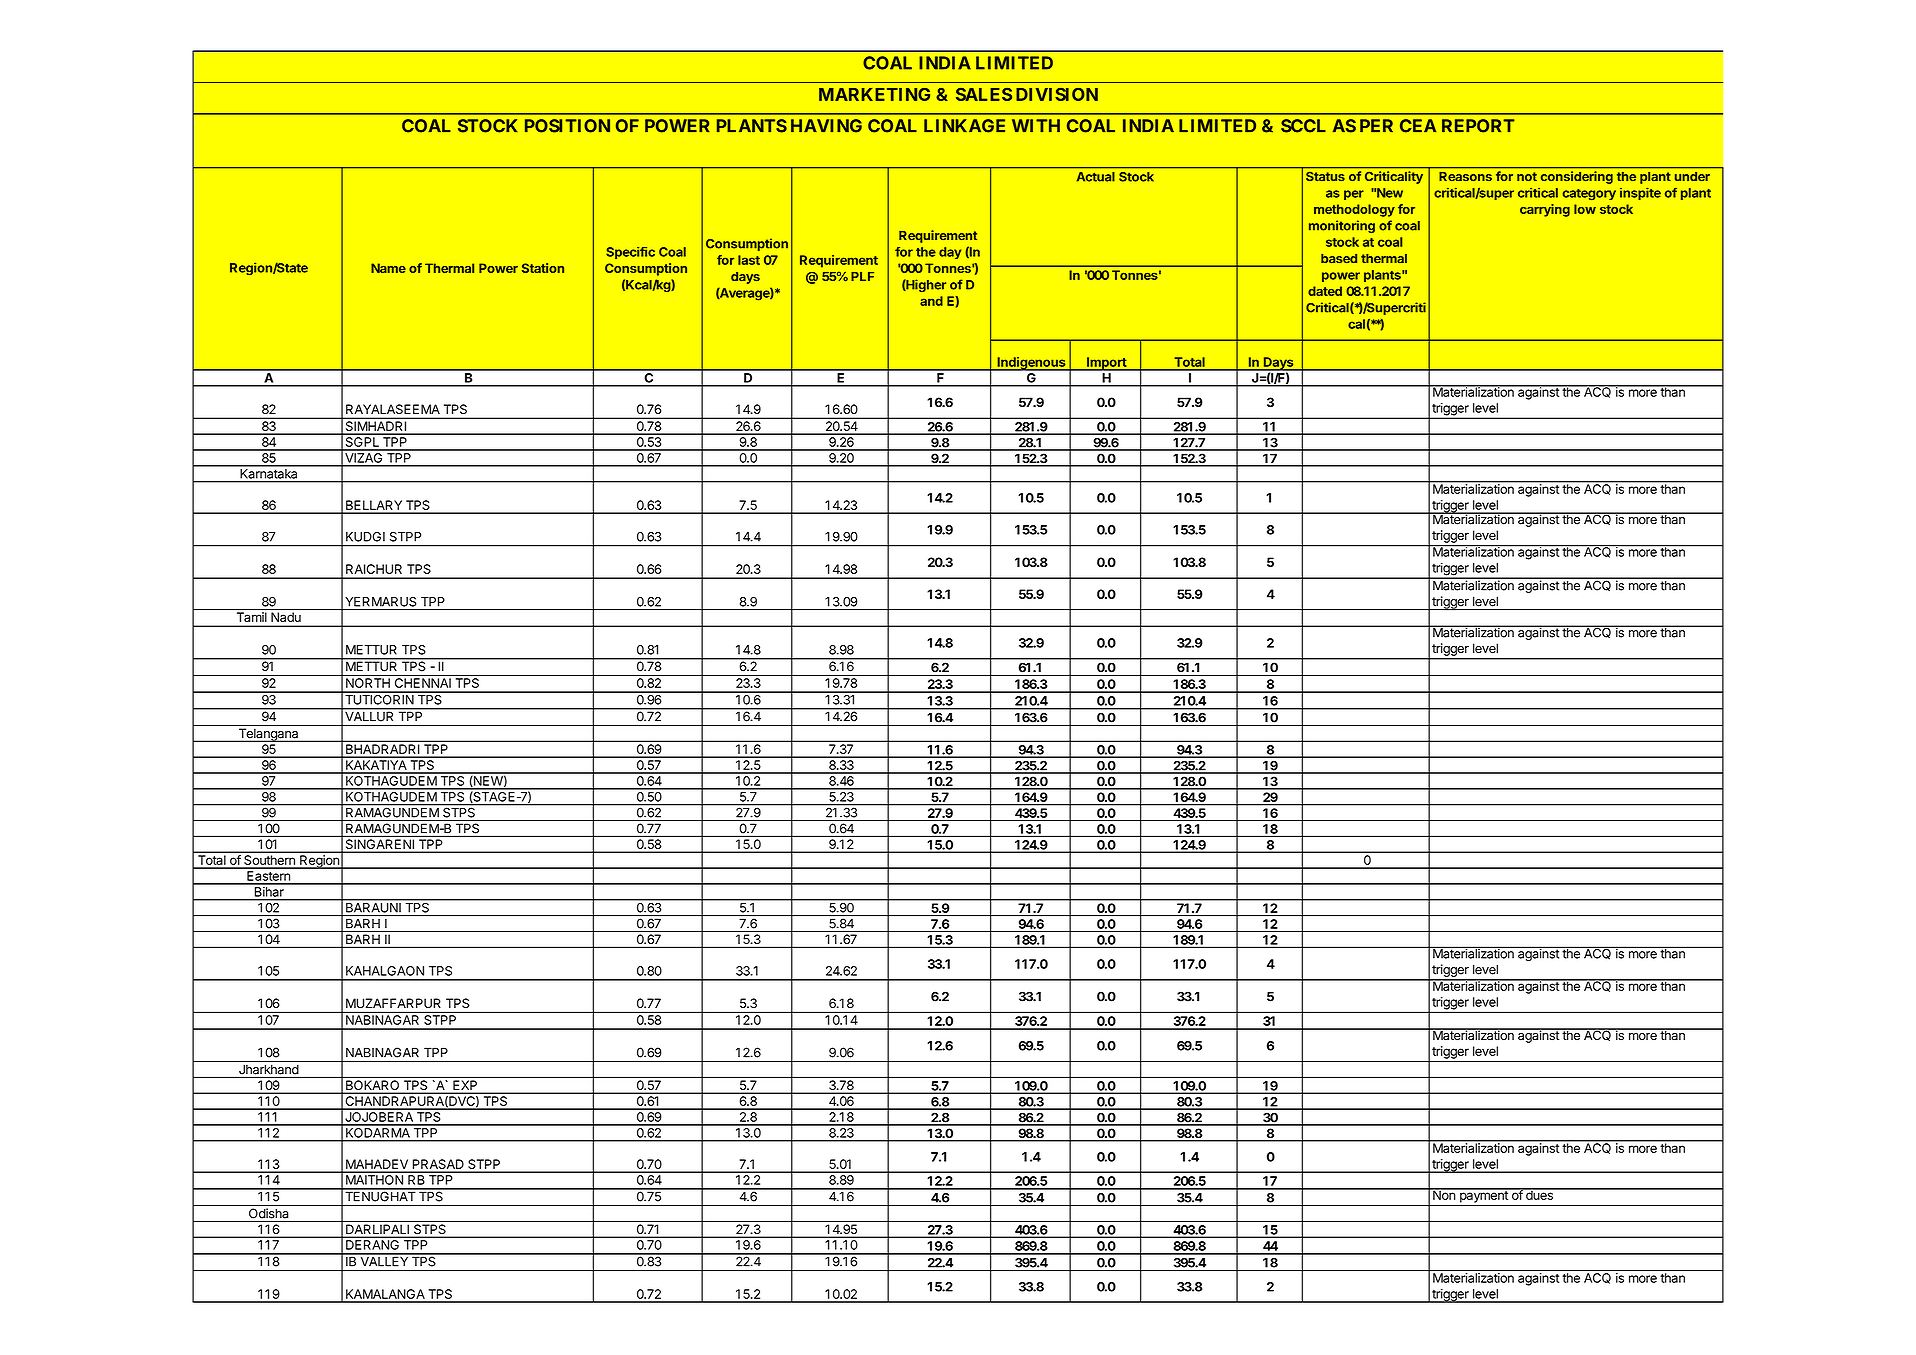 This document has width=1916, height=1355. I want to click on Name, so click(388, 268).
